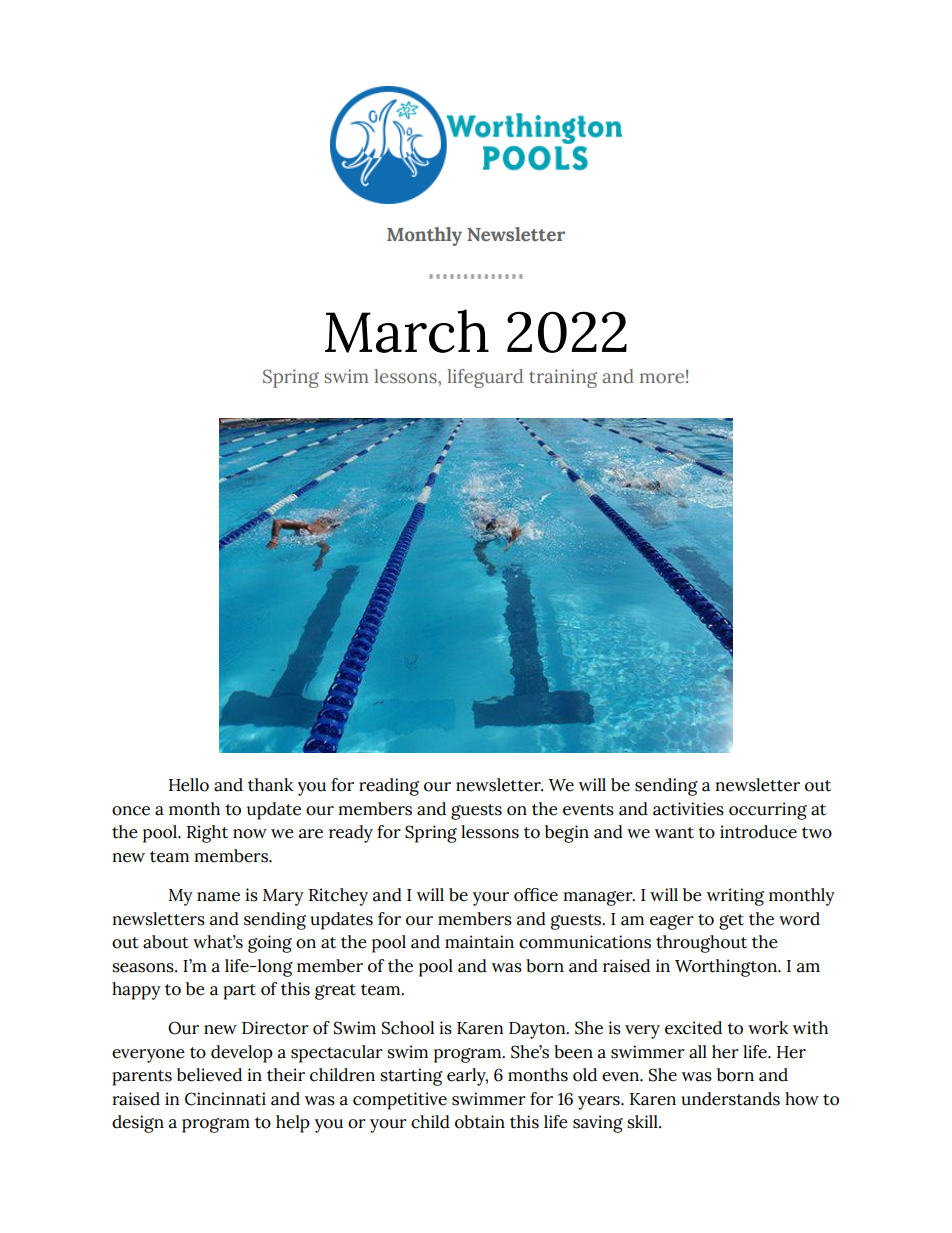 This screenshot has width=952, height=1233. I want to click on activities, so click(688, 809).
